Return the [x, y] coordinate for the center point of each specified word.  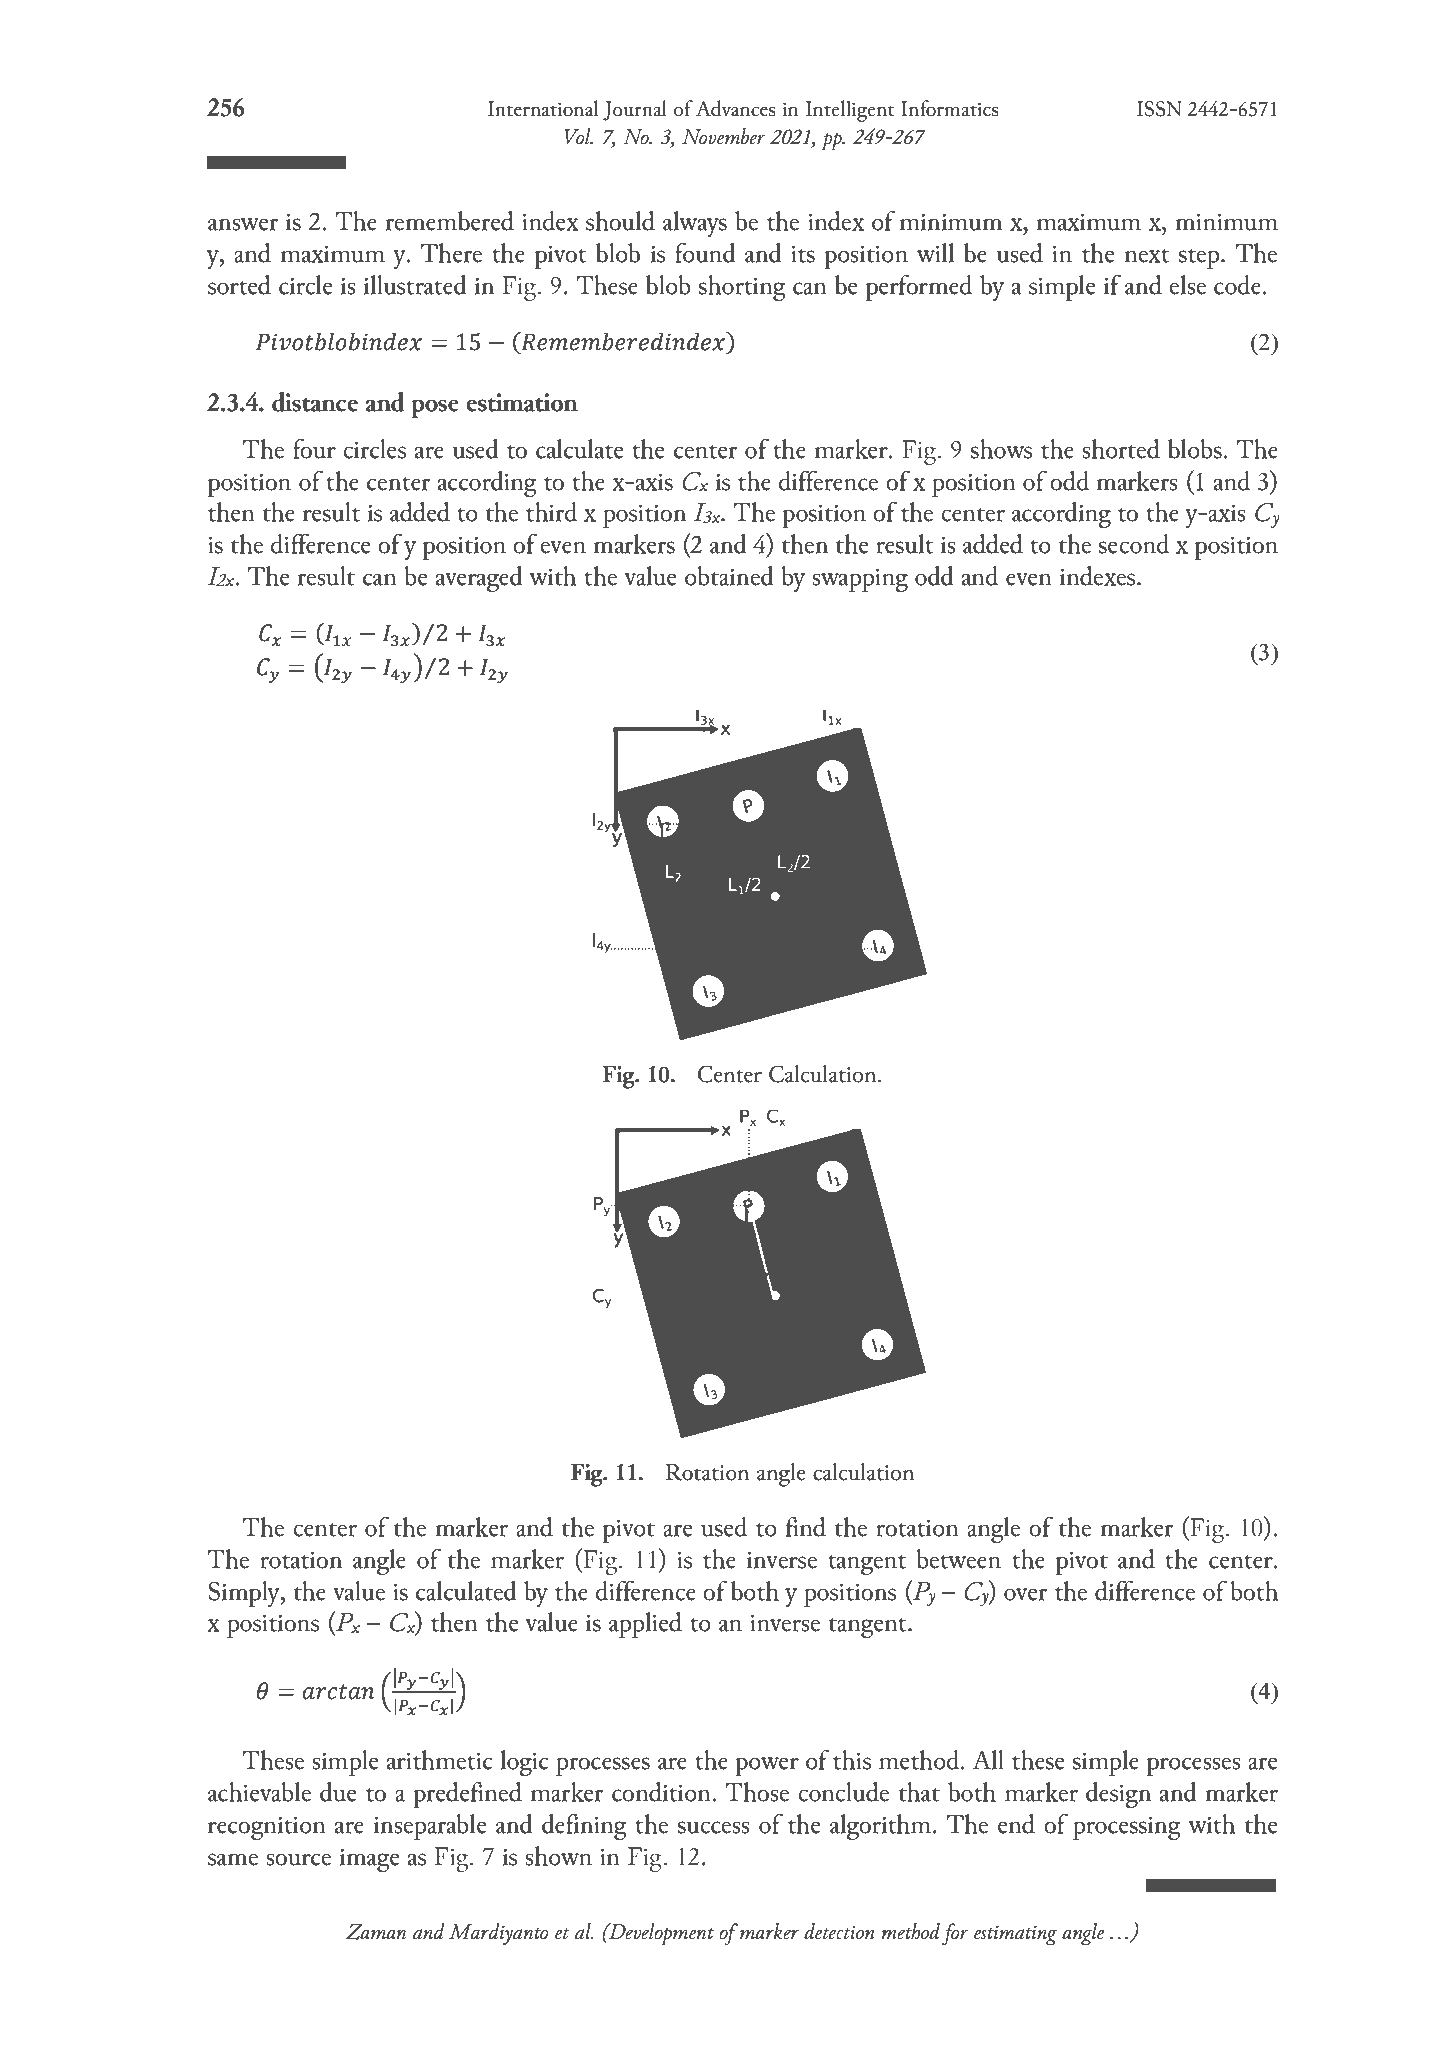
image [369, 1860]
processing [1127, 1828]
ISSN [1159, 109]
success [714, 1827]
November [724, 136]
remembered [450, 221]
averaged [479, 579]
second [1134, 544]
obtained [729, 576]
